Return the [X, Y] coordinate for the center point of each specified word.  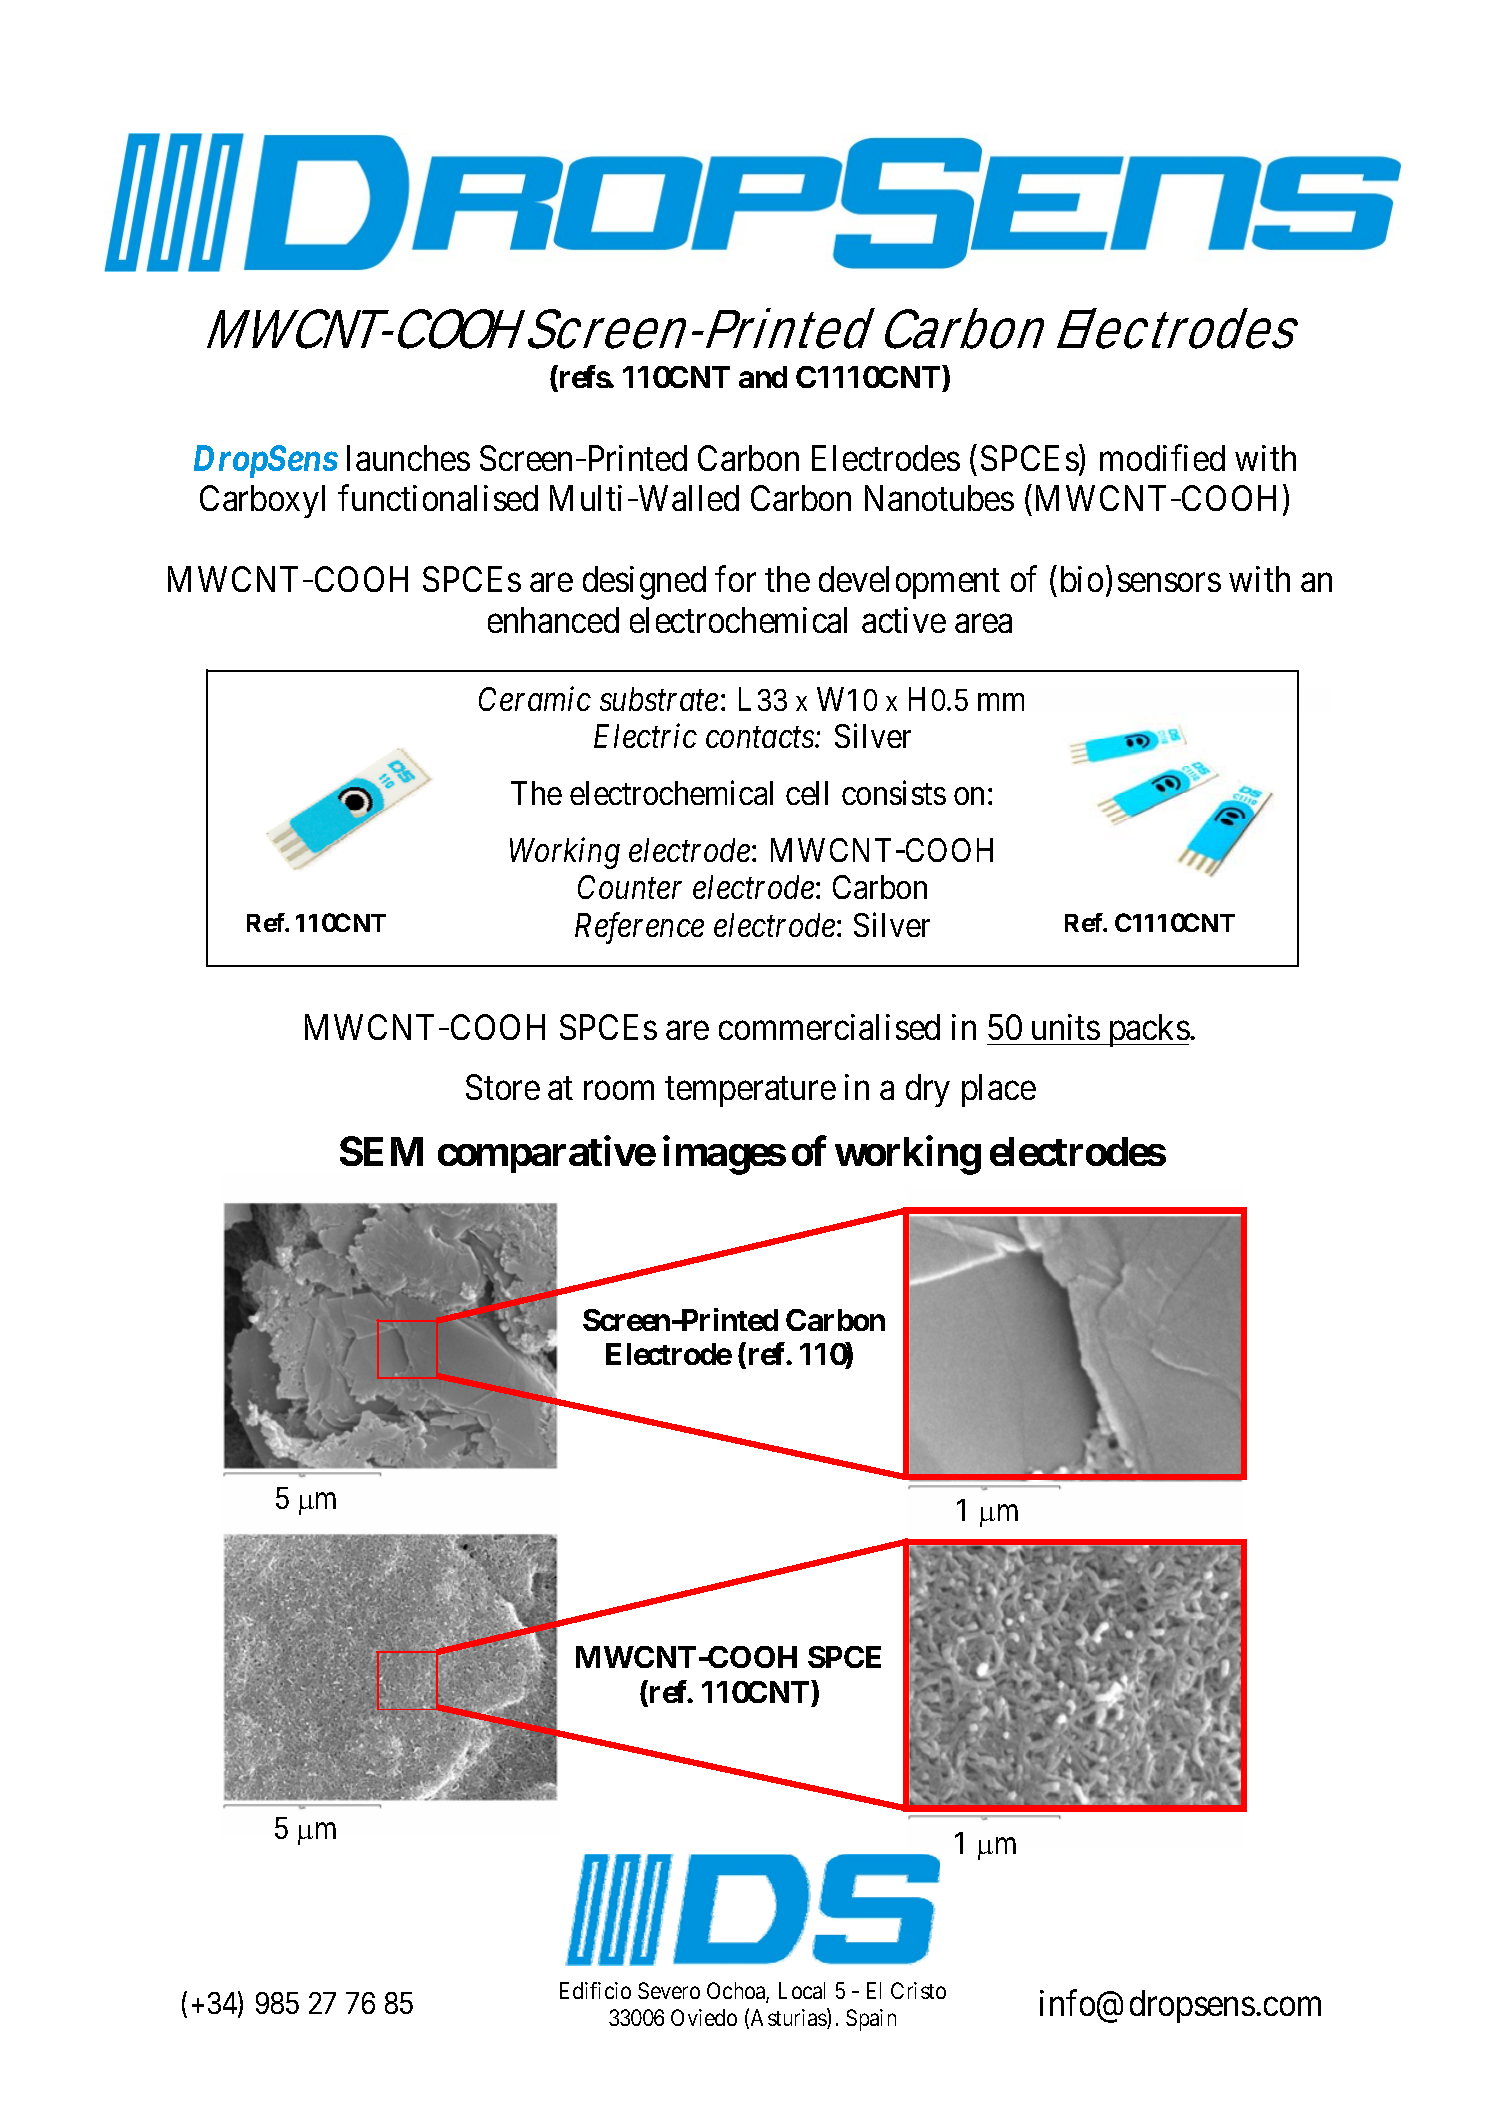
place [999, 1090]
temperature [750, 1092]
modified [1162, 457]
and [763, 377]
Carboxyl [262, 501]
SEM [381, 1151]
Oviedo [704, 2017]
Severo [669, 1990]
